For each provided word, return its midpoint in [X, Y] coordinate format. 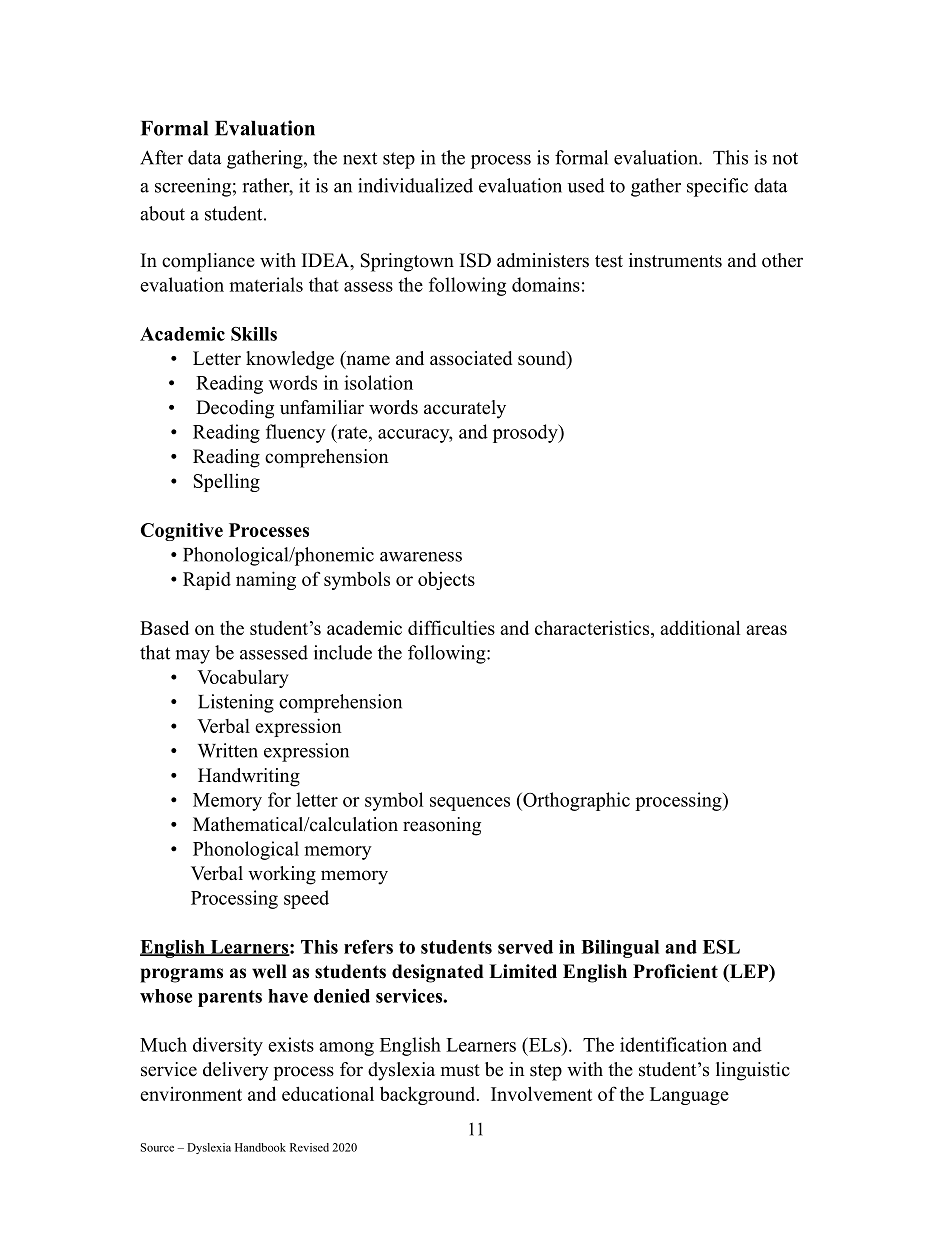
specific [717, 187]
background [429, 1095]
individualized [415, 185]
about [162, 213]
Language [689, 1096]
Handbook [260, 1147]
